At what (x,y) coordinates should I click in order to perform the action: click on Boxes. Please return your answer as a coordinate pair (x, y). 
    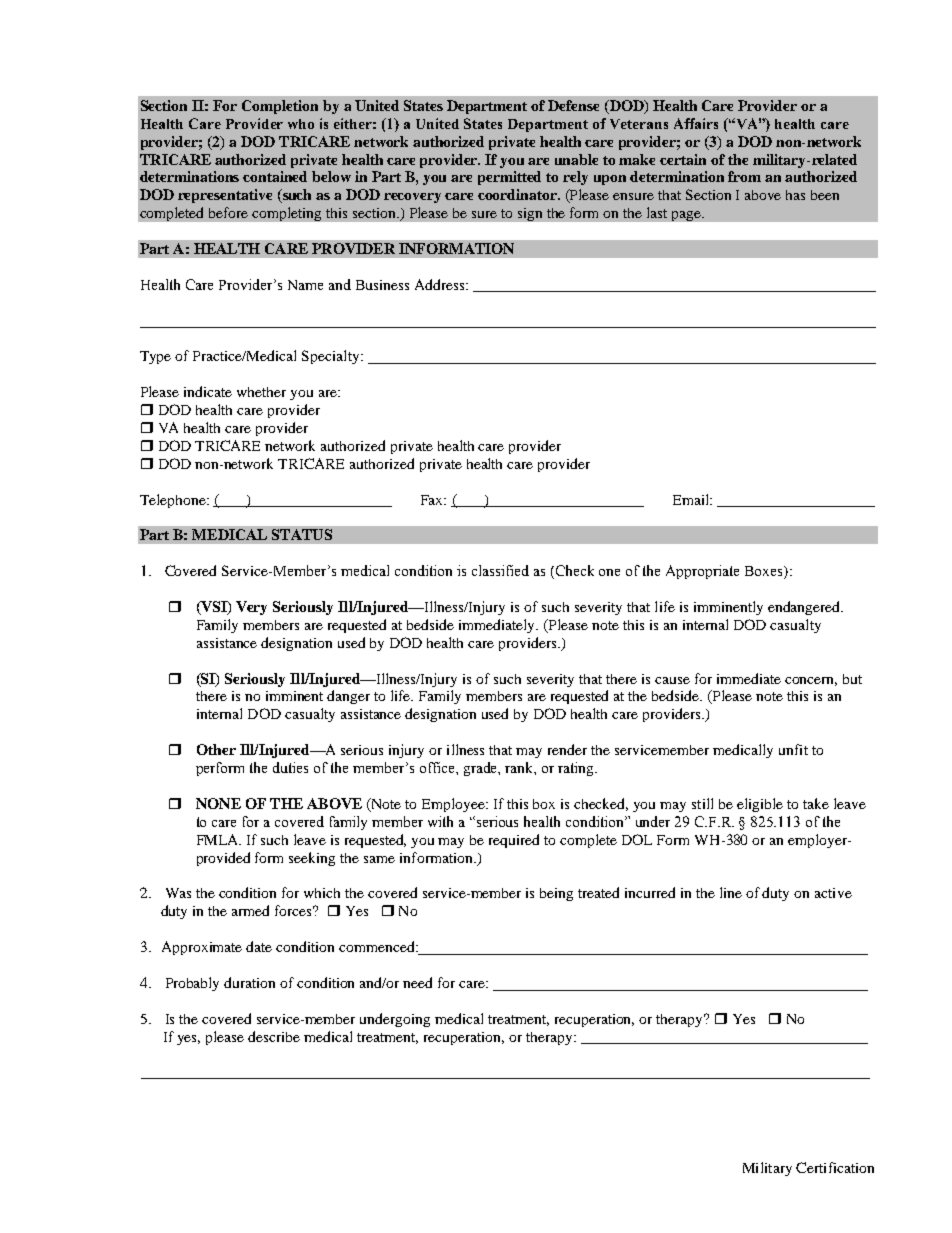
    Looking at the image, I should click on (765, 572).
